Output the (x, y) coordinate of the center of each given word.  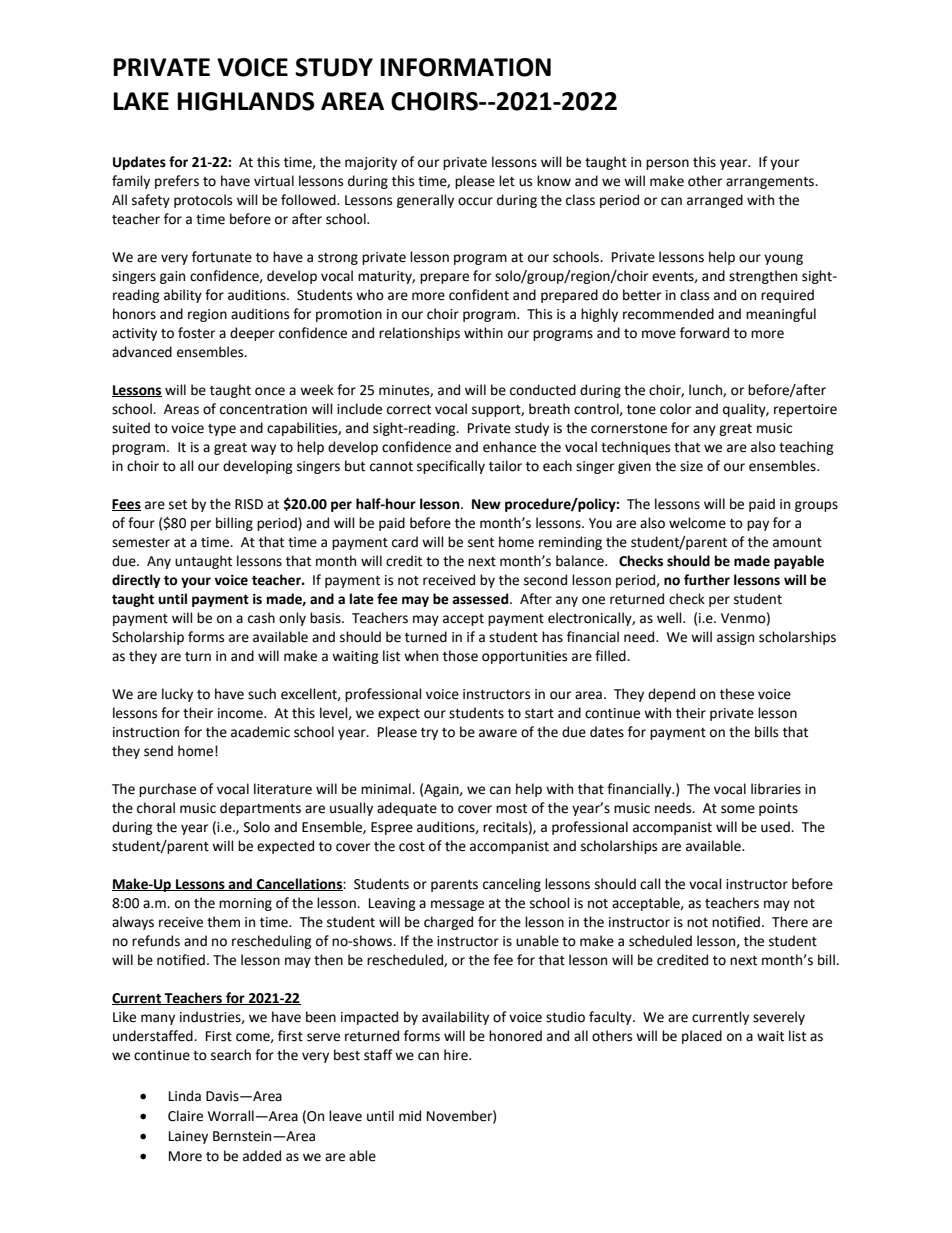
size (691, 466)
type (222, 430)
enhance (509, 447)
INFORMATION (465, 67)
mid (410, 1116)
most (511, 809)
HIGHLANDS (245, 101)
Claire (185, 1116)
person (667, 164)
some (738, 809)
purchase (167, 790)
